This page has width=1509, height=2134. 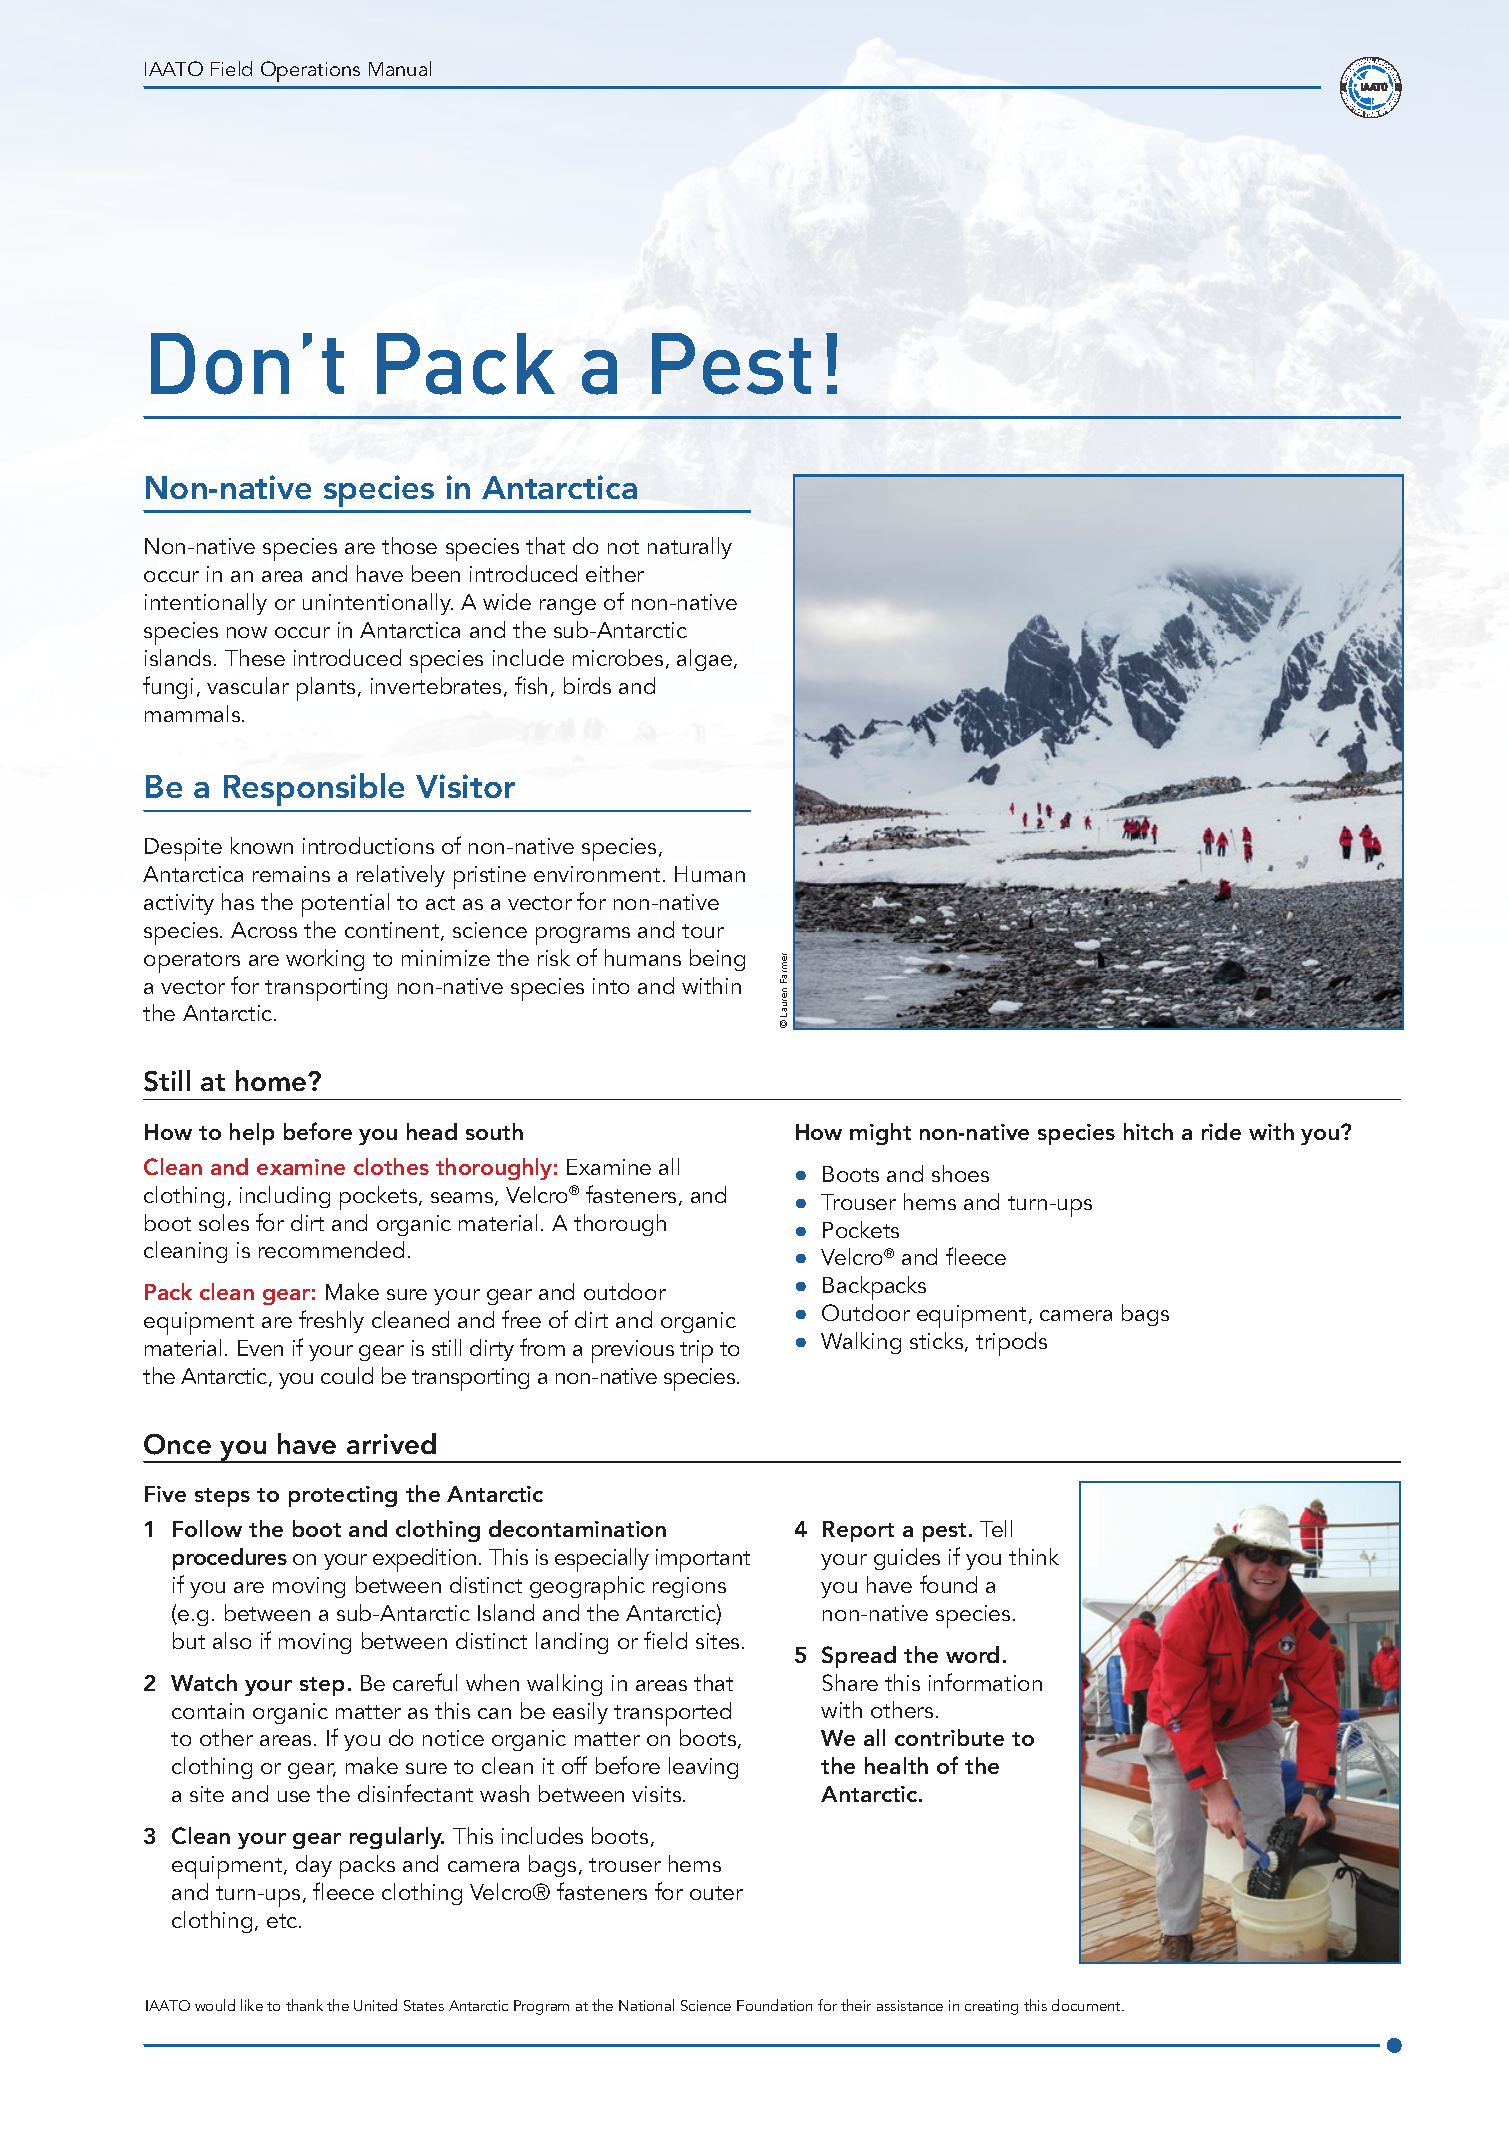 What do you see at coordinates (1087, 2005) in the page?
I see `document` at bounding box center [1087, 2005].
